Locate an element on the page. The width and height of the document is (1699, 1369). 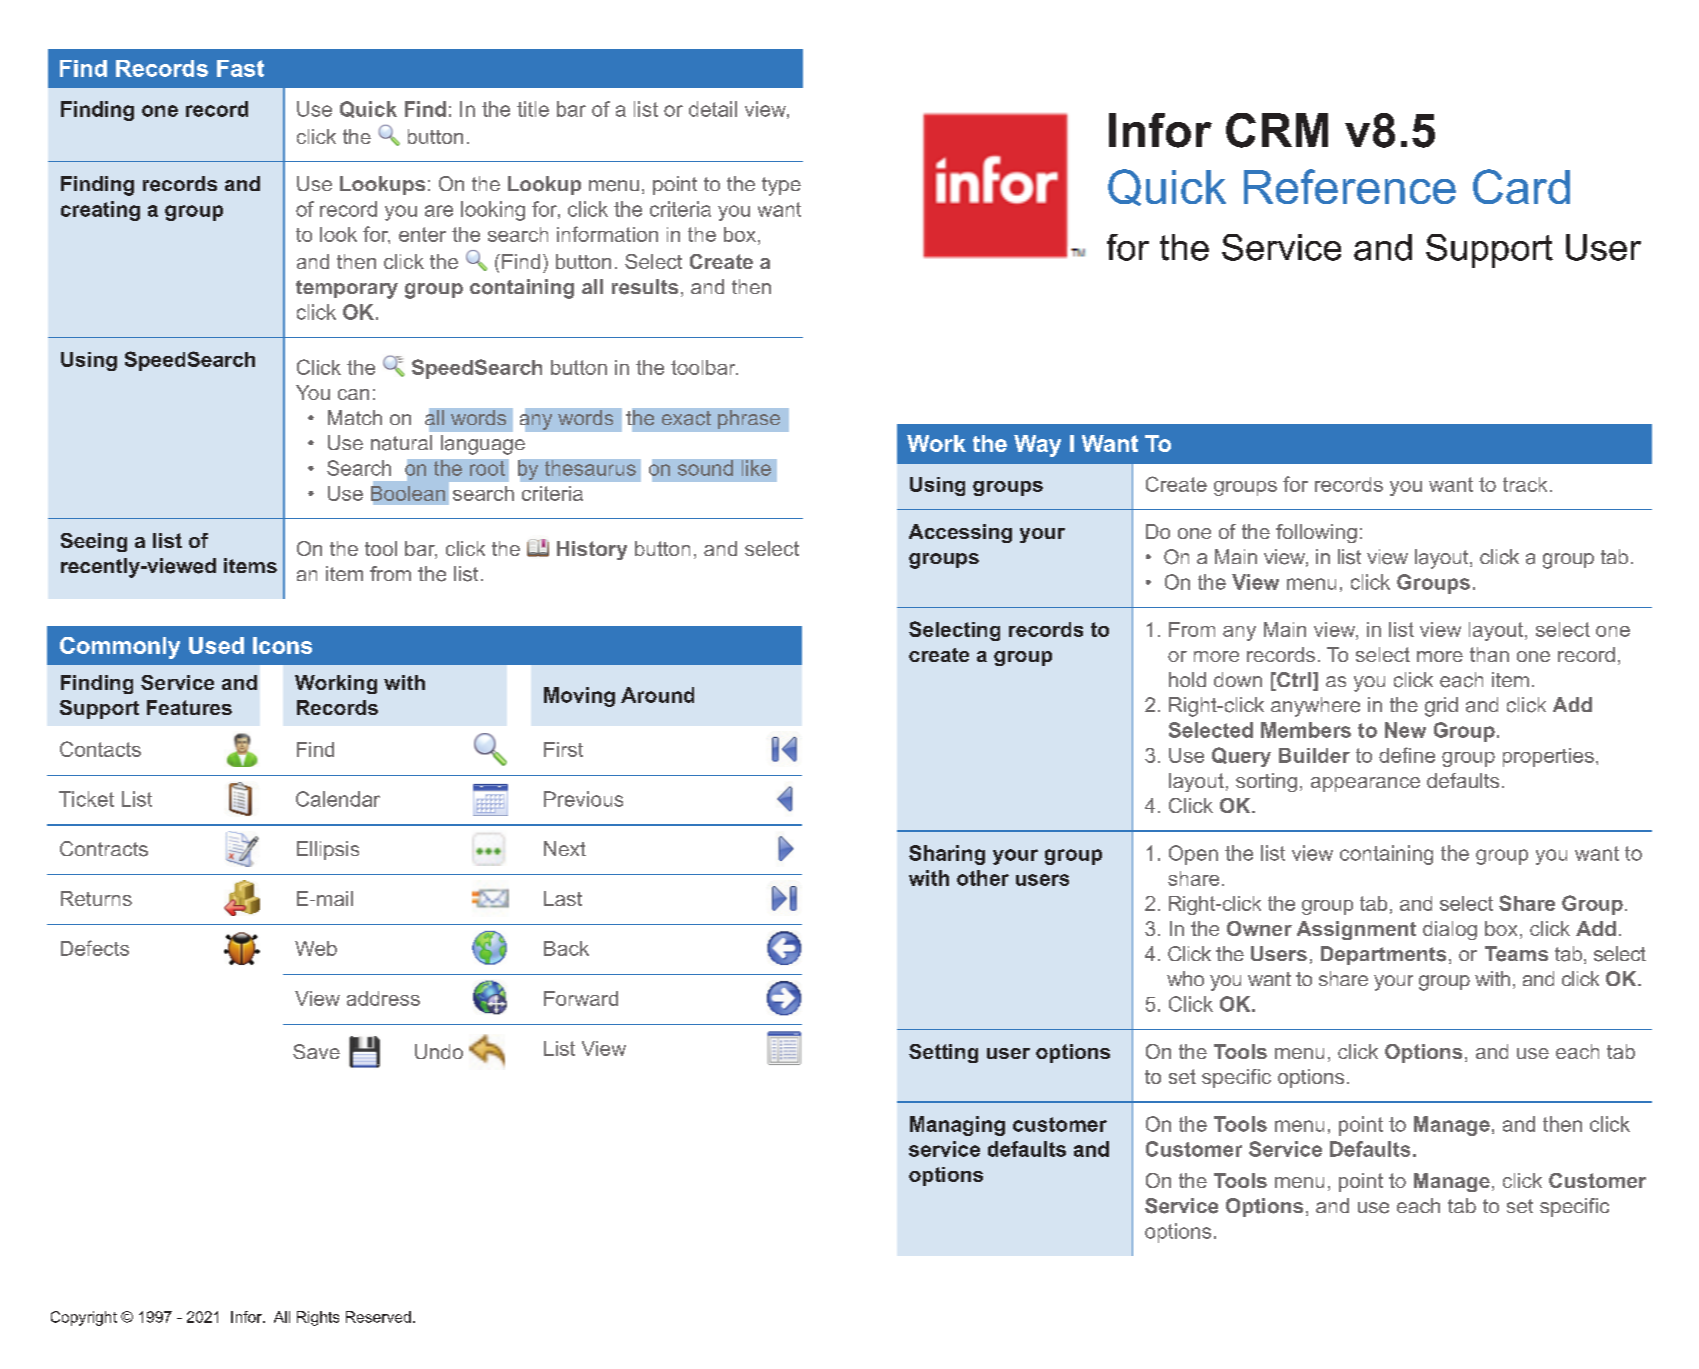
following is located at coordinates (1316, 533).
